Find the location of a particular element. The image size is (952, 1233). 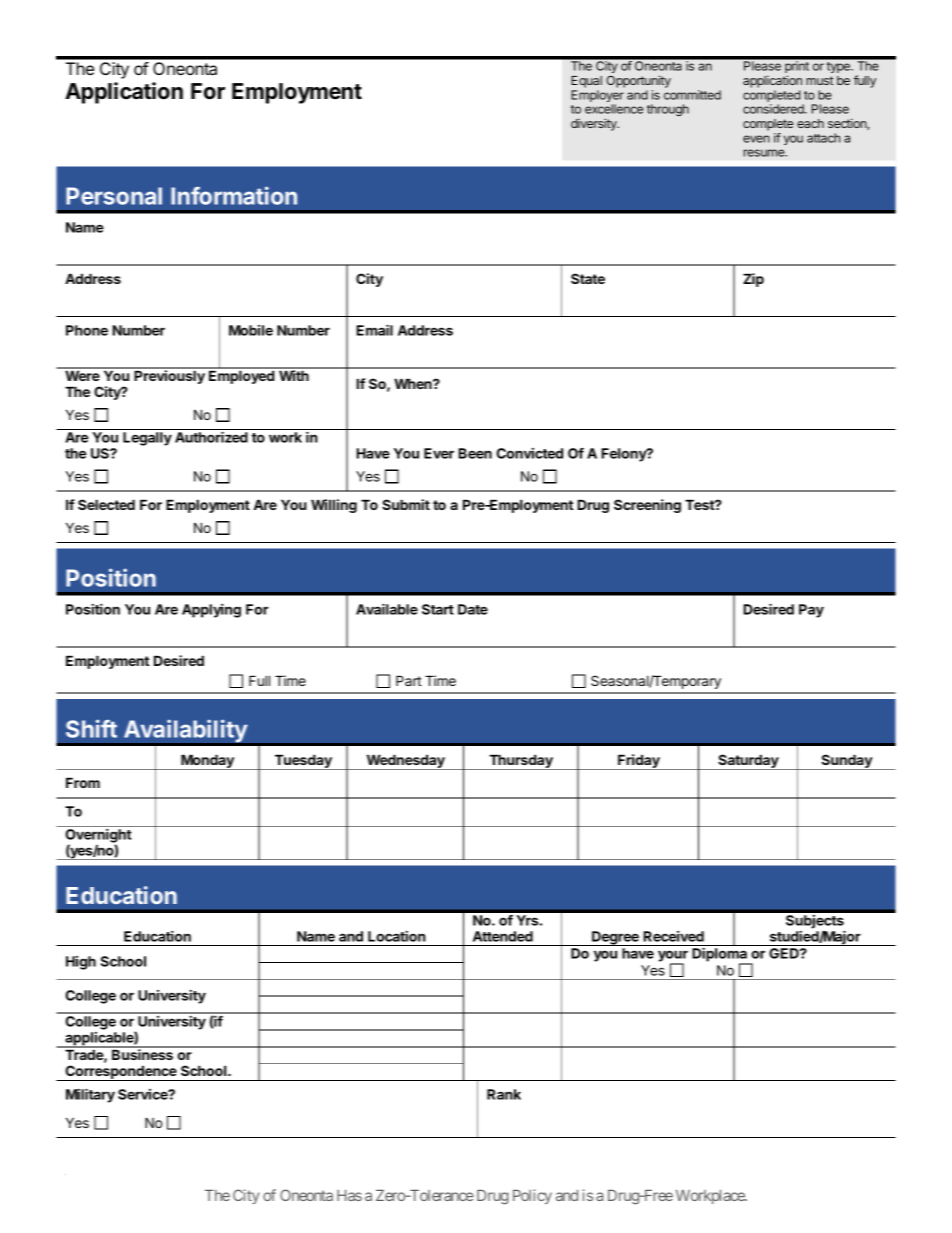

Date is located at coordinates (473, 609).
